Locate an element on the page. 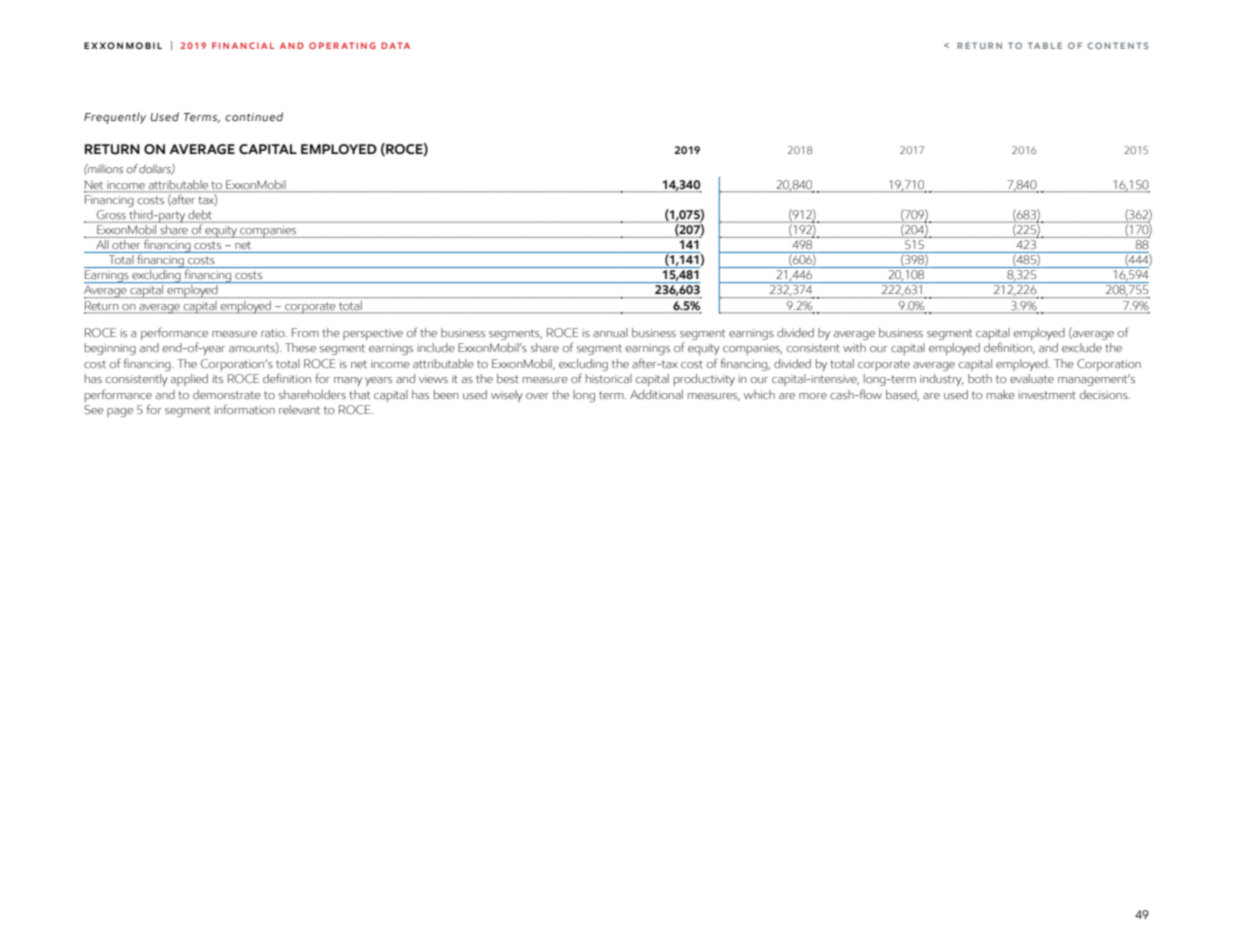 The image size is (1233, 952). continued is located at coordinates (254, 117).
